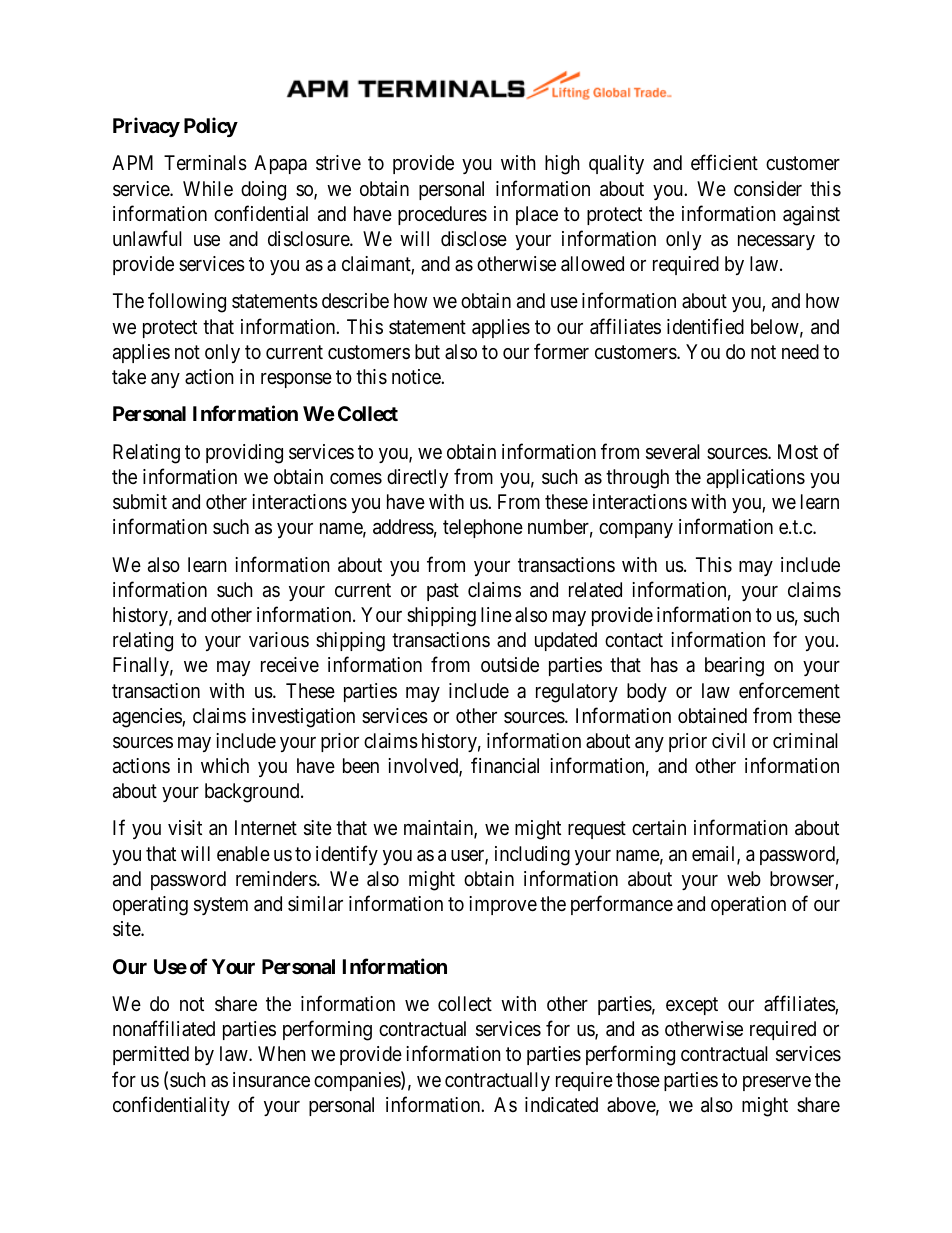 This screenshot has height=1233, width=952. What do you see at coordinates (279, 640) in the screenshot?
I see `various` at bounding box center [279, 640].
